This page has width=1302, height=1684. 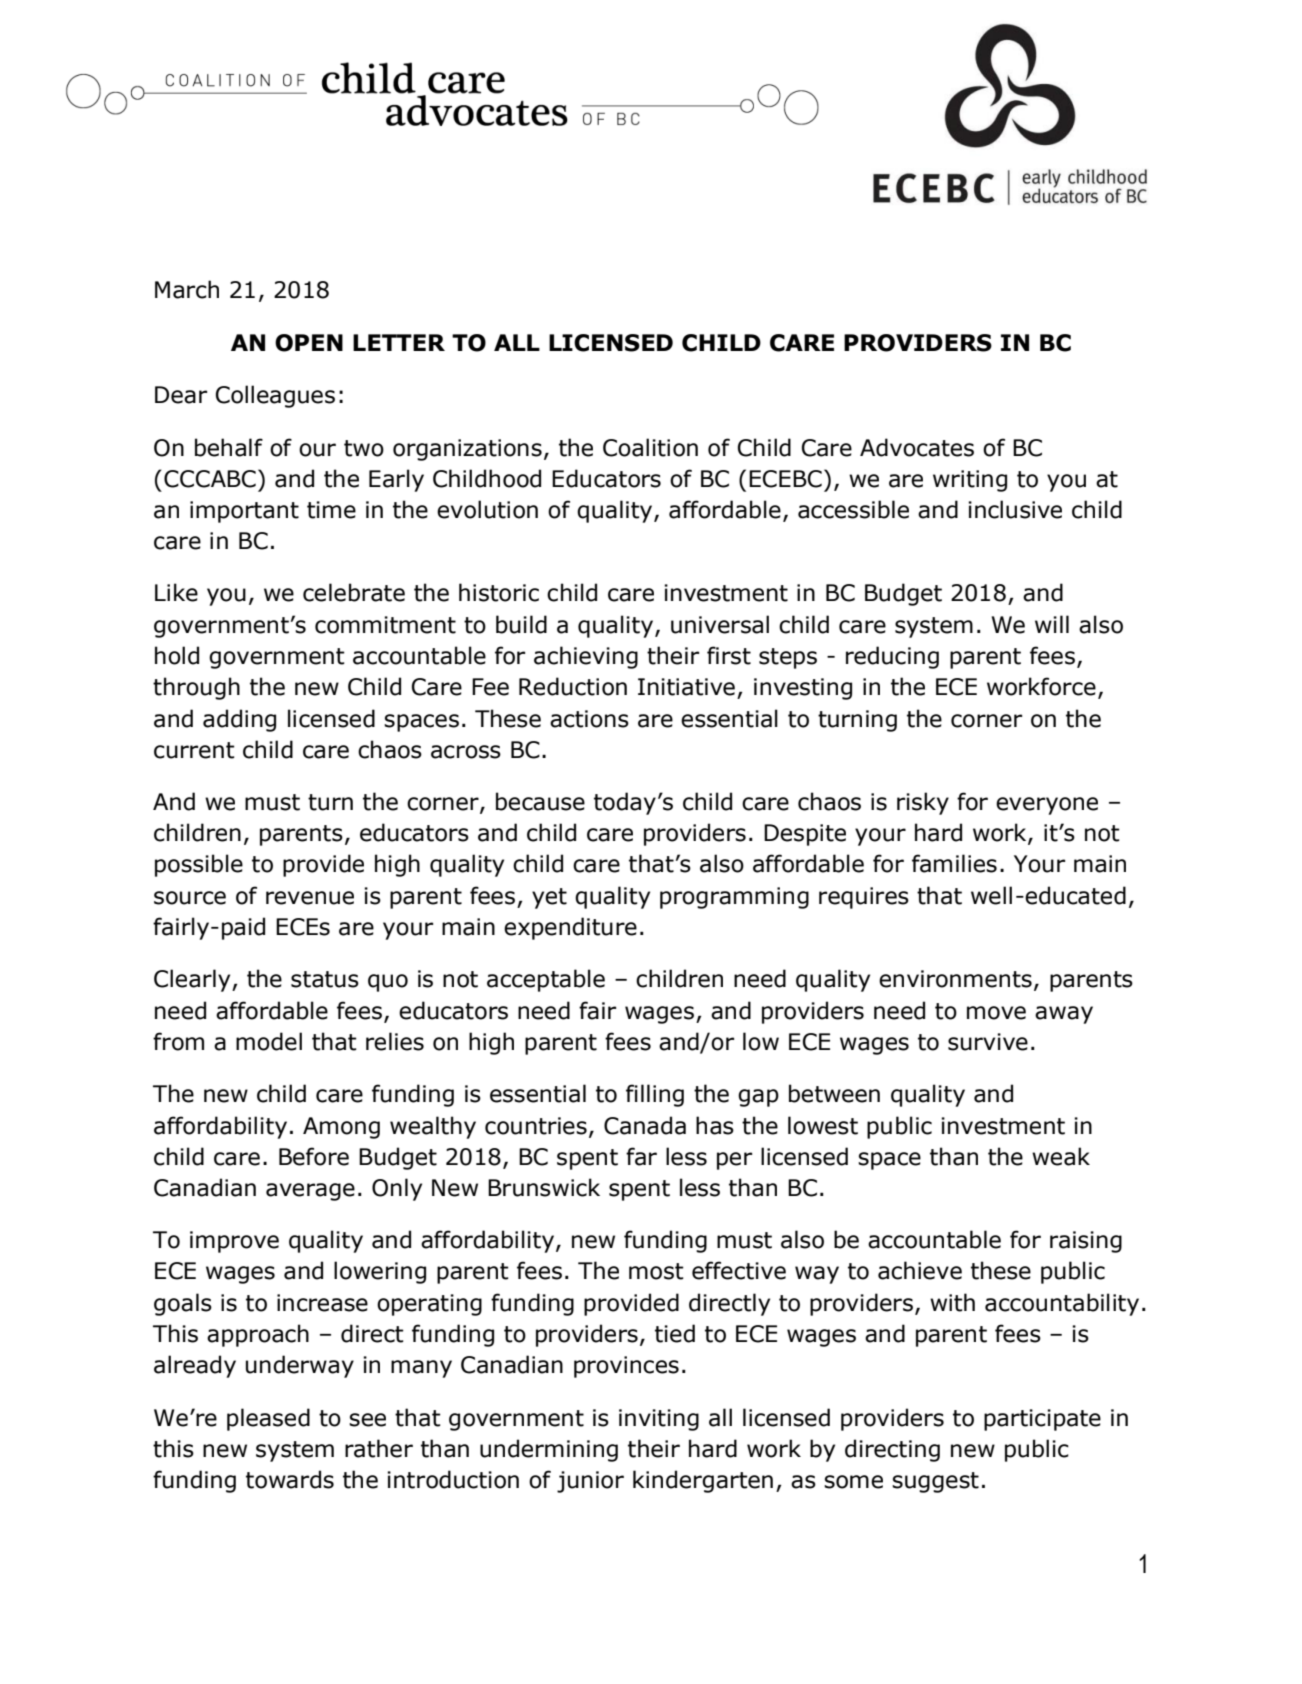 I want to click on important, so click(x=244, y=512).
